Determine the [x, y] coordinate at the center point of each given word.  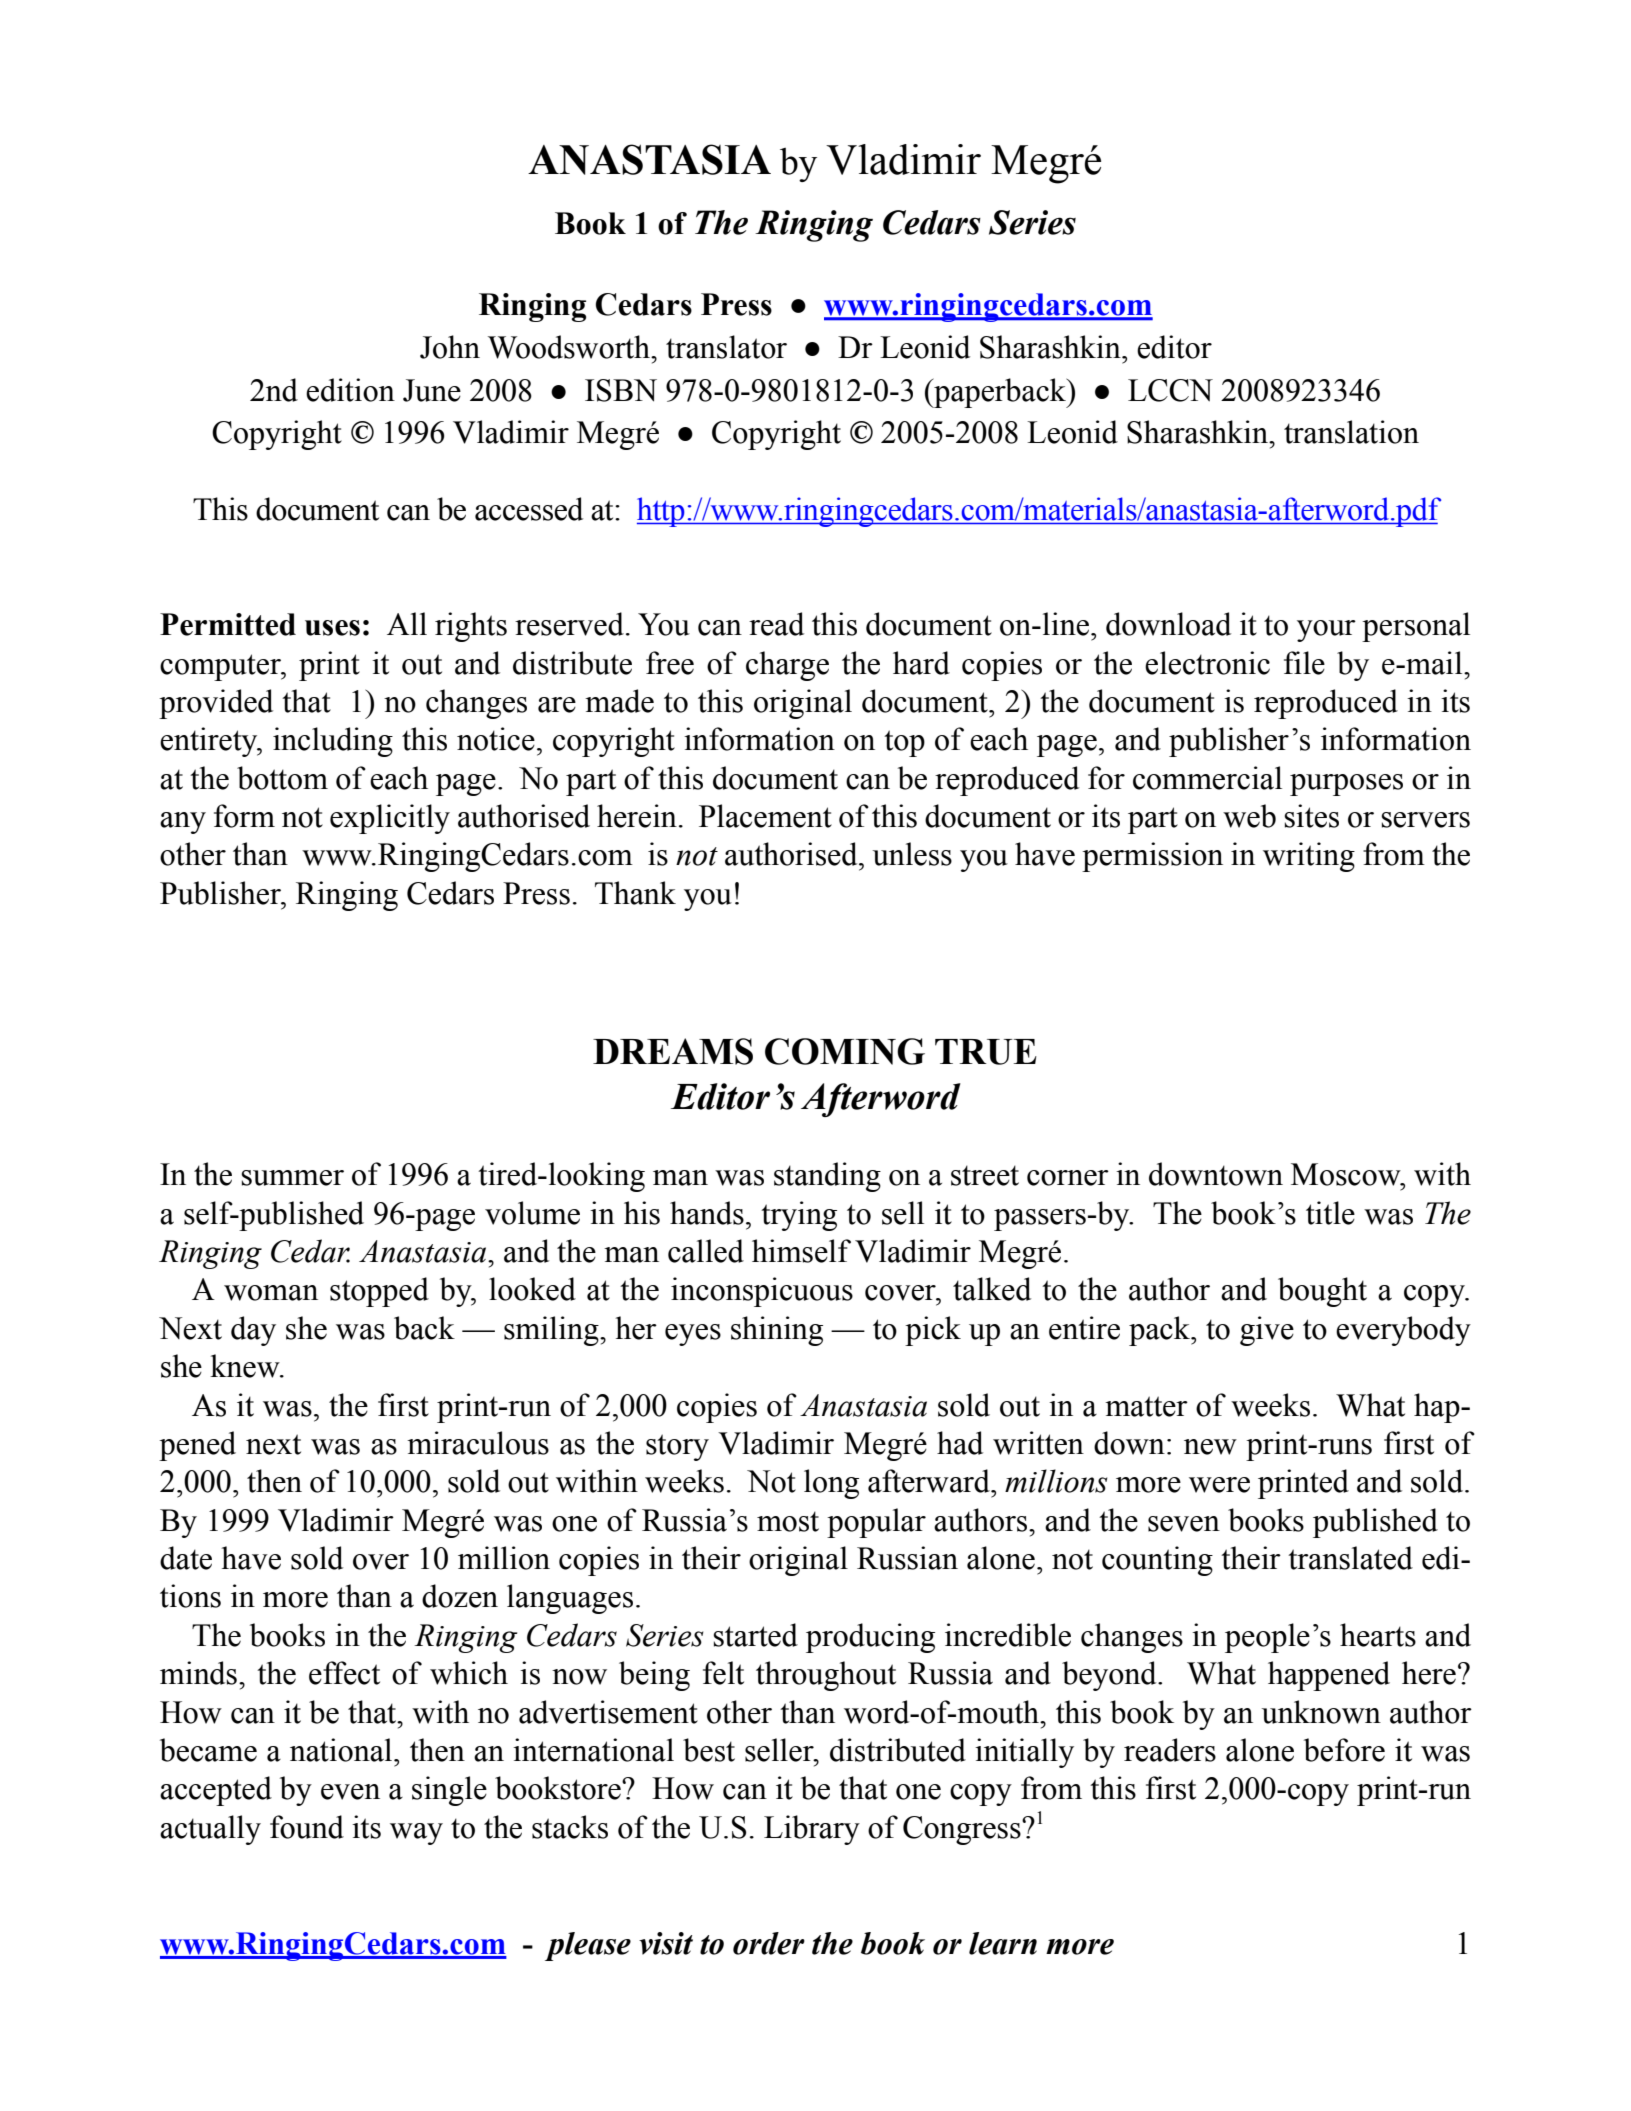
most [788, 1521]
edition [350, 390]
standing [827, 1177]
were [1219, 1485]
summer [292, 1178]
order [769, 1943]
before [1344, 1750]
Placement [765, 816]
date [186, 1558]
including [333, 742]
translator [726, 347]
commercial [1207, 778]
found [307, 1827]
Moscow [1347, 1174]
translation [1351, 432]
